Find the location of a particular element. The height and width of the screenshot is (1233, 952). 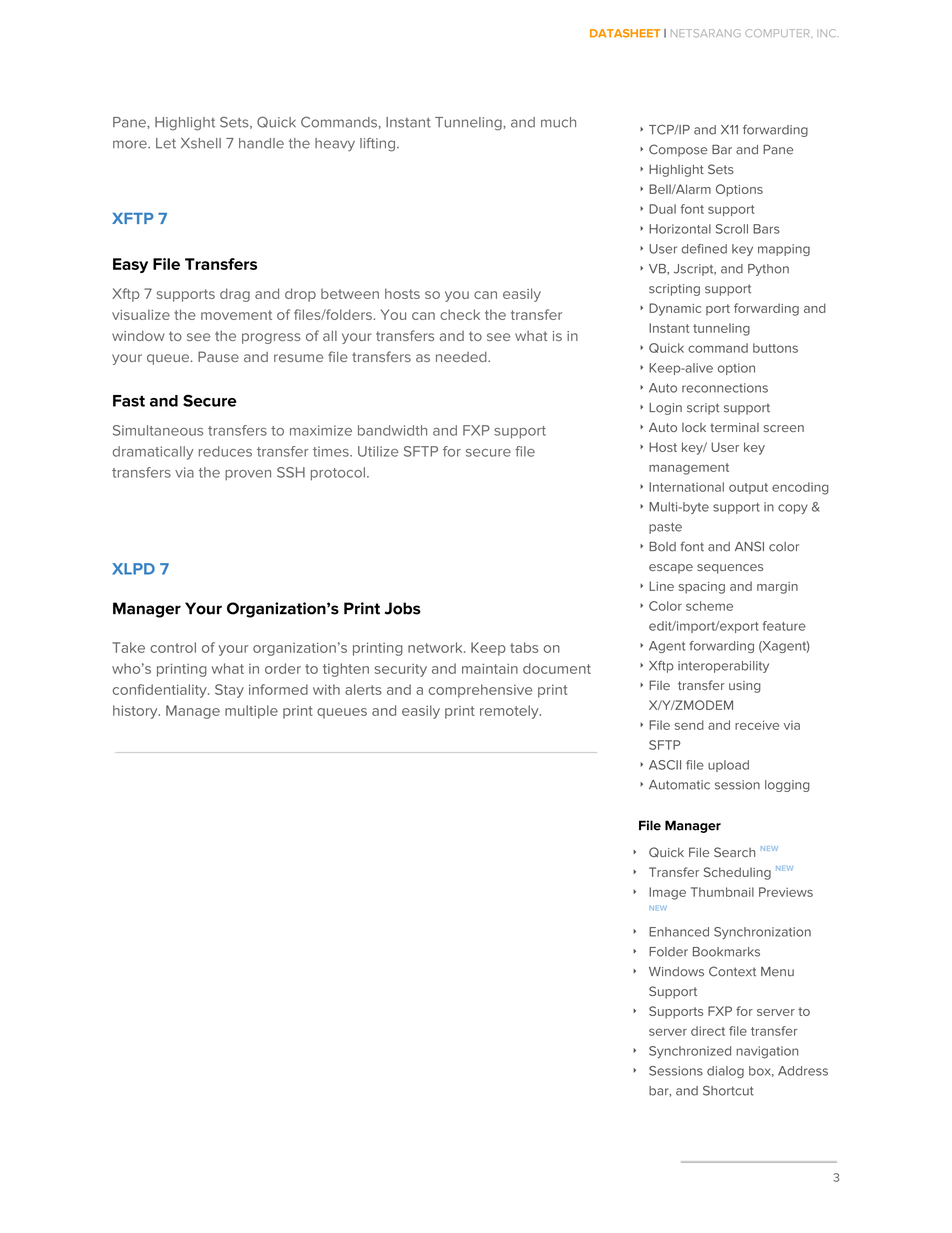

movement is located at coordinates (236, 315).
